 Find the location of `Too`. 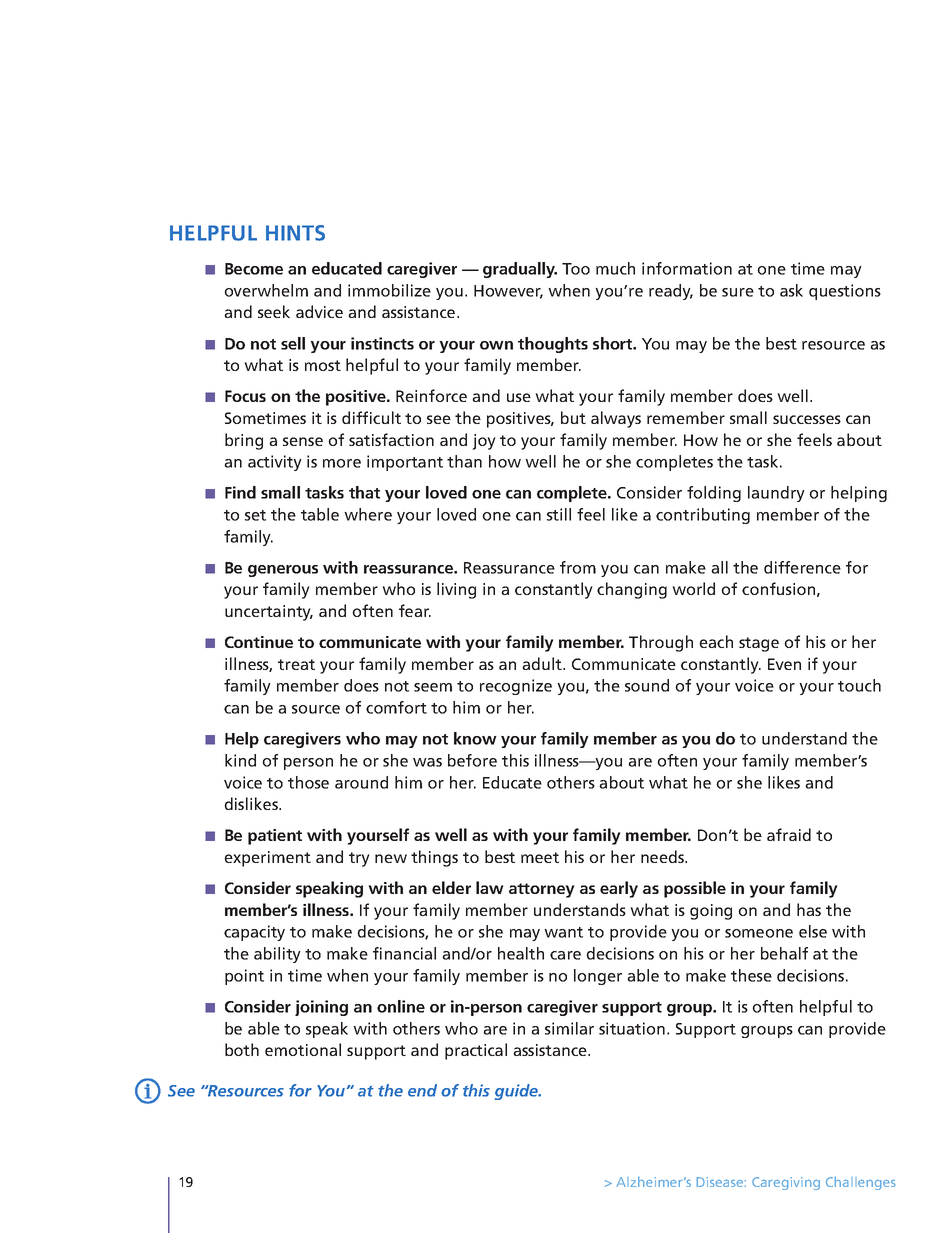

Too is located at coordinates (576, 269).
